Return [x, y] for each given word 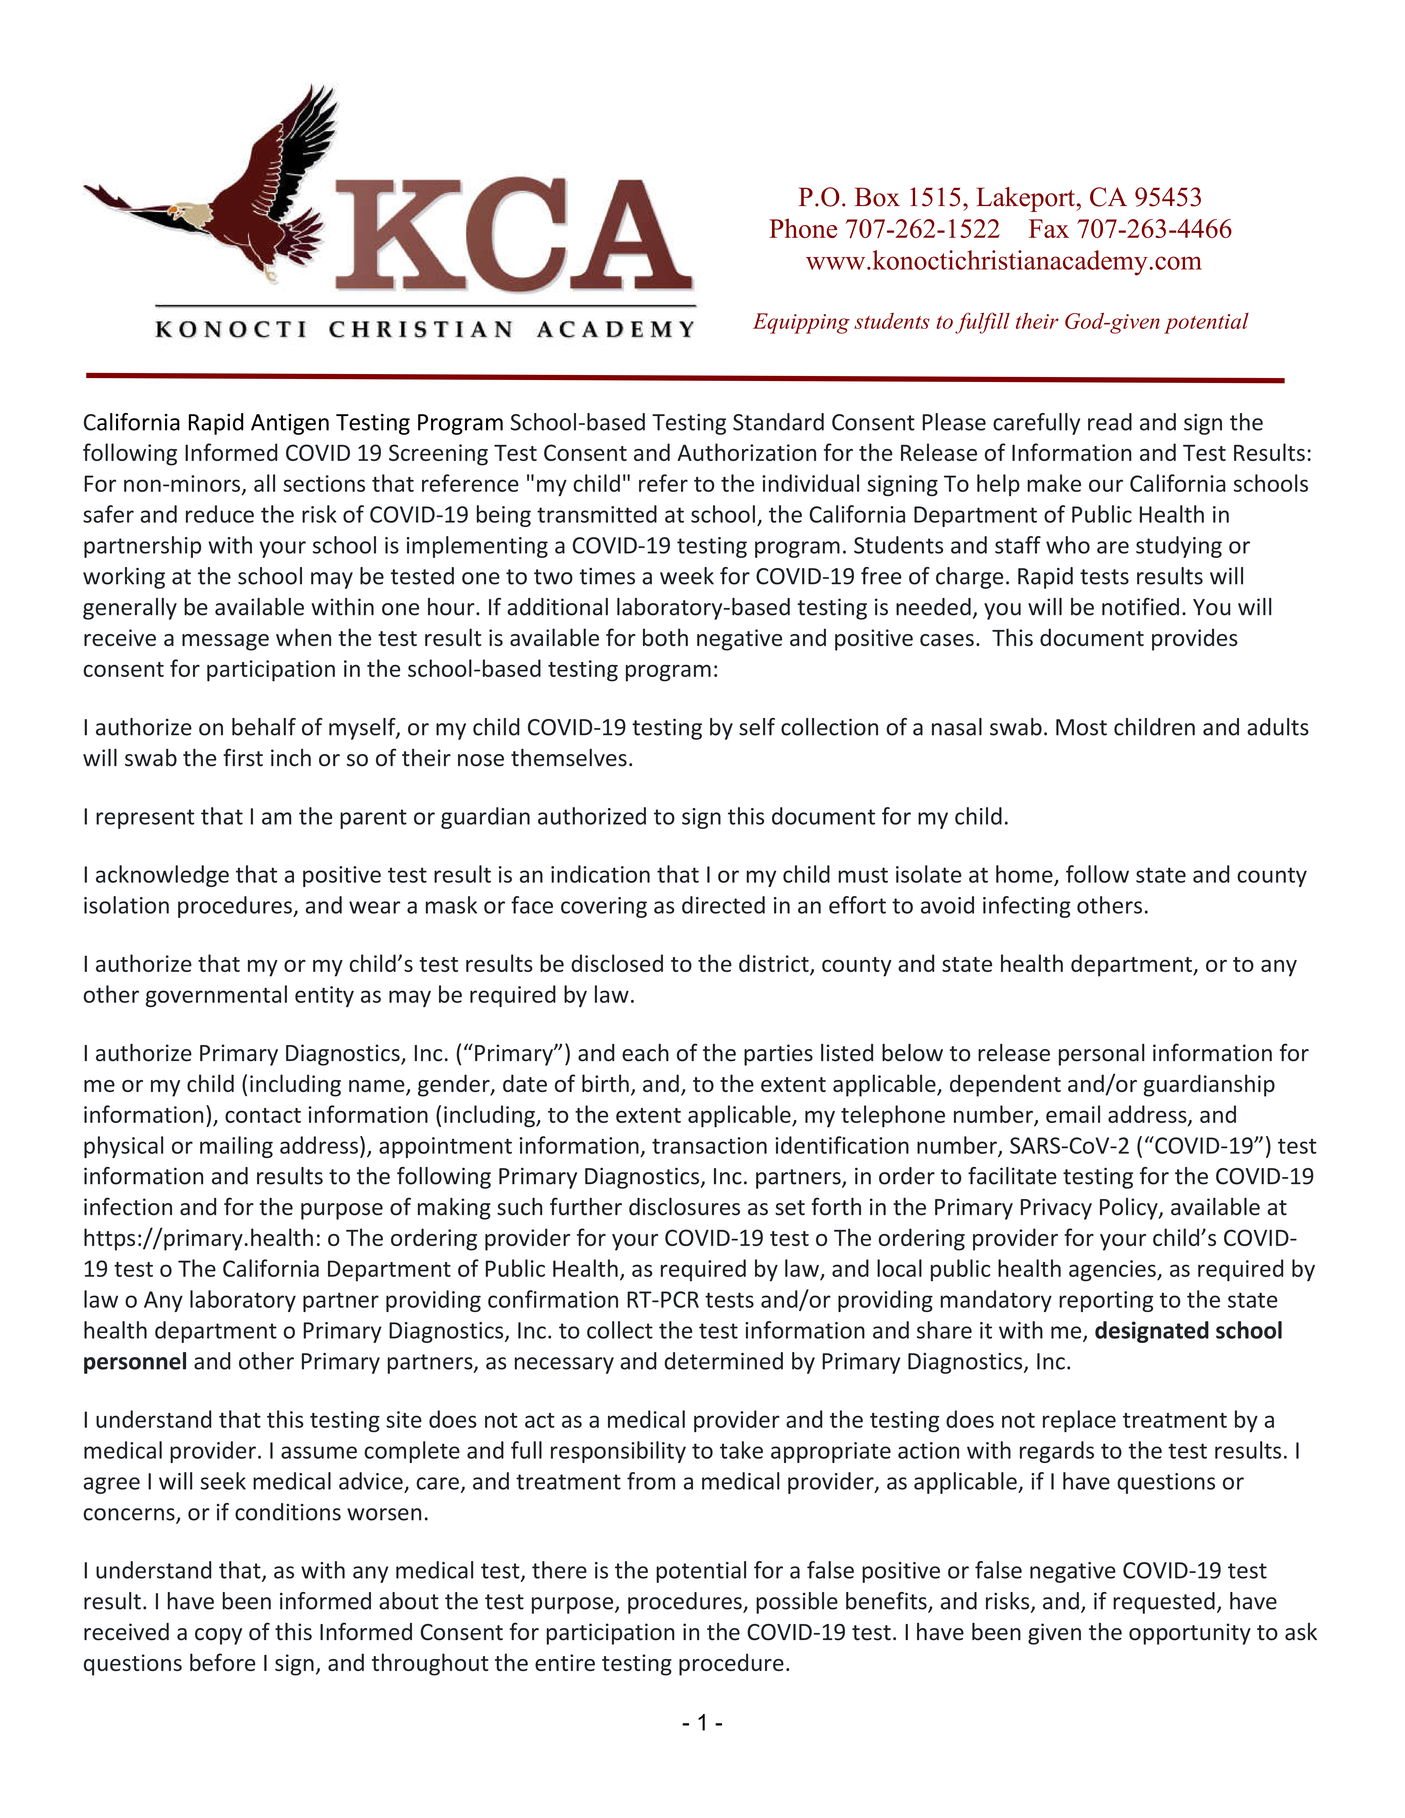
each [645, 1053]
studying [1179, 547]
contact [263, 1115]
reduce [220, 514]
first [243, 757]
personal [1102, 1055]
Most [1081, 727]
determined [724, 1361]
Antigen [290, 424]
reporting [1106, 1301]
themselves [569, 757]
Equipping [801, 323]
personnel [135, 1363]
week [687, 576]
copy [218, 1636]
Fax [1049, 228]
